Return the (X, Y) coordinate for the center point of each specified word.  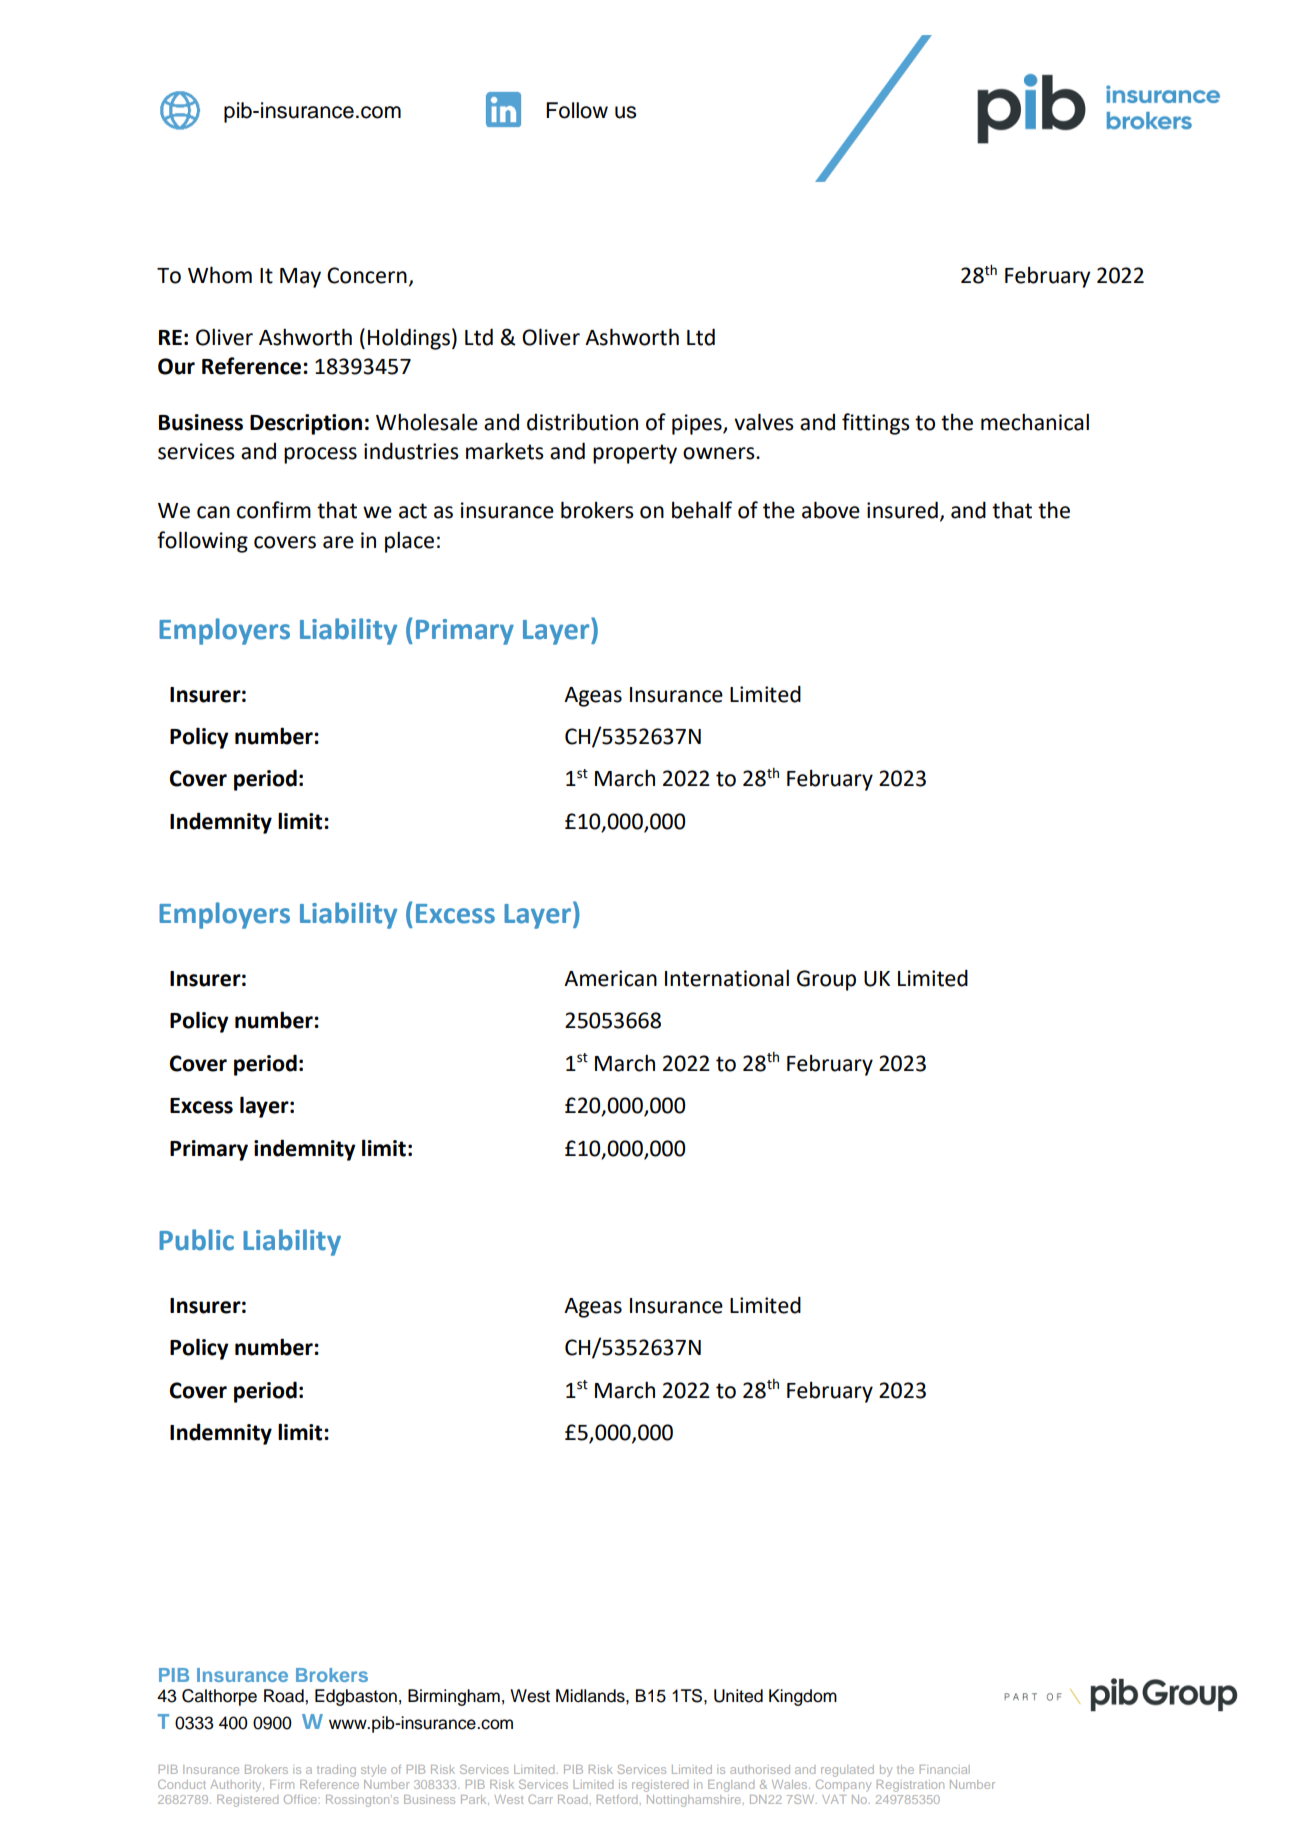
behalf (702, 510)
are (338, 542)
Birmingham (454, 1697)
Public (196, 1240)
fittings (876, 424)
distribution (582, 422)
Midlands (591, 1696)
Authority (237, 1786)
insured (902, 510)
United (738, 1696)
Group (826, 980)
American (610, 978)
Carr (540, 1799)
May (300, 278)
